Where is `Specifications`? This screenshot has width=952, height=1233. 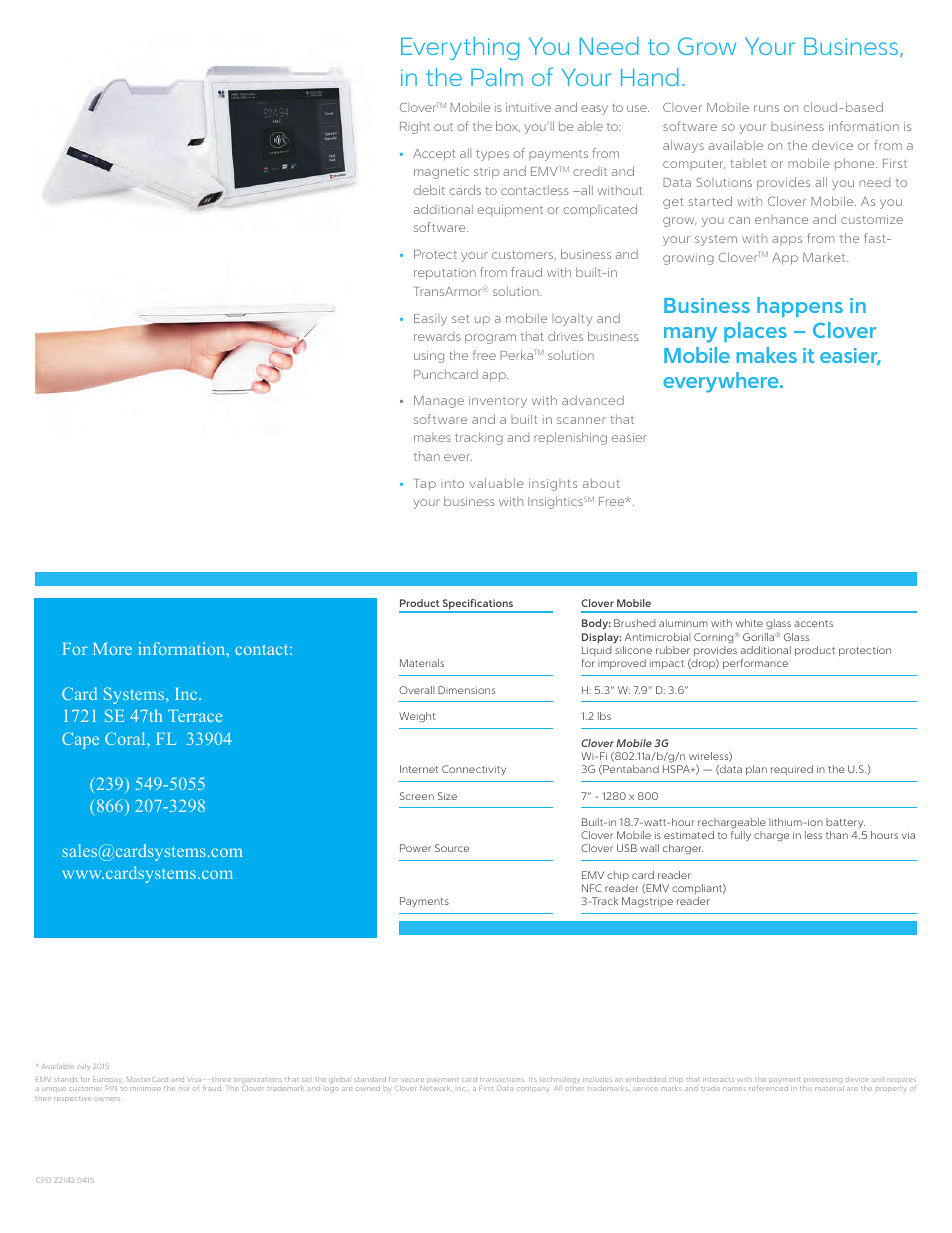 Specifications is located at coordinates (478, 605).
